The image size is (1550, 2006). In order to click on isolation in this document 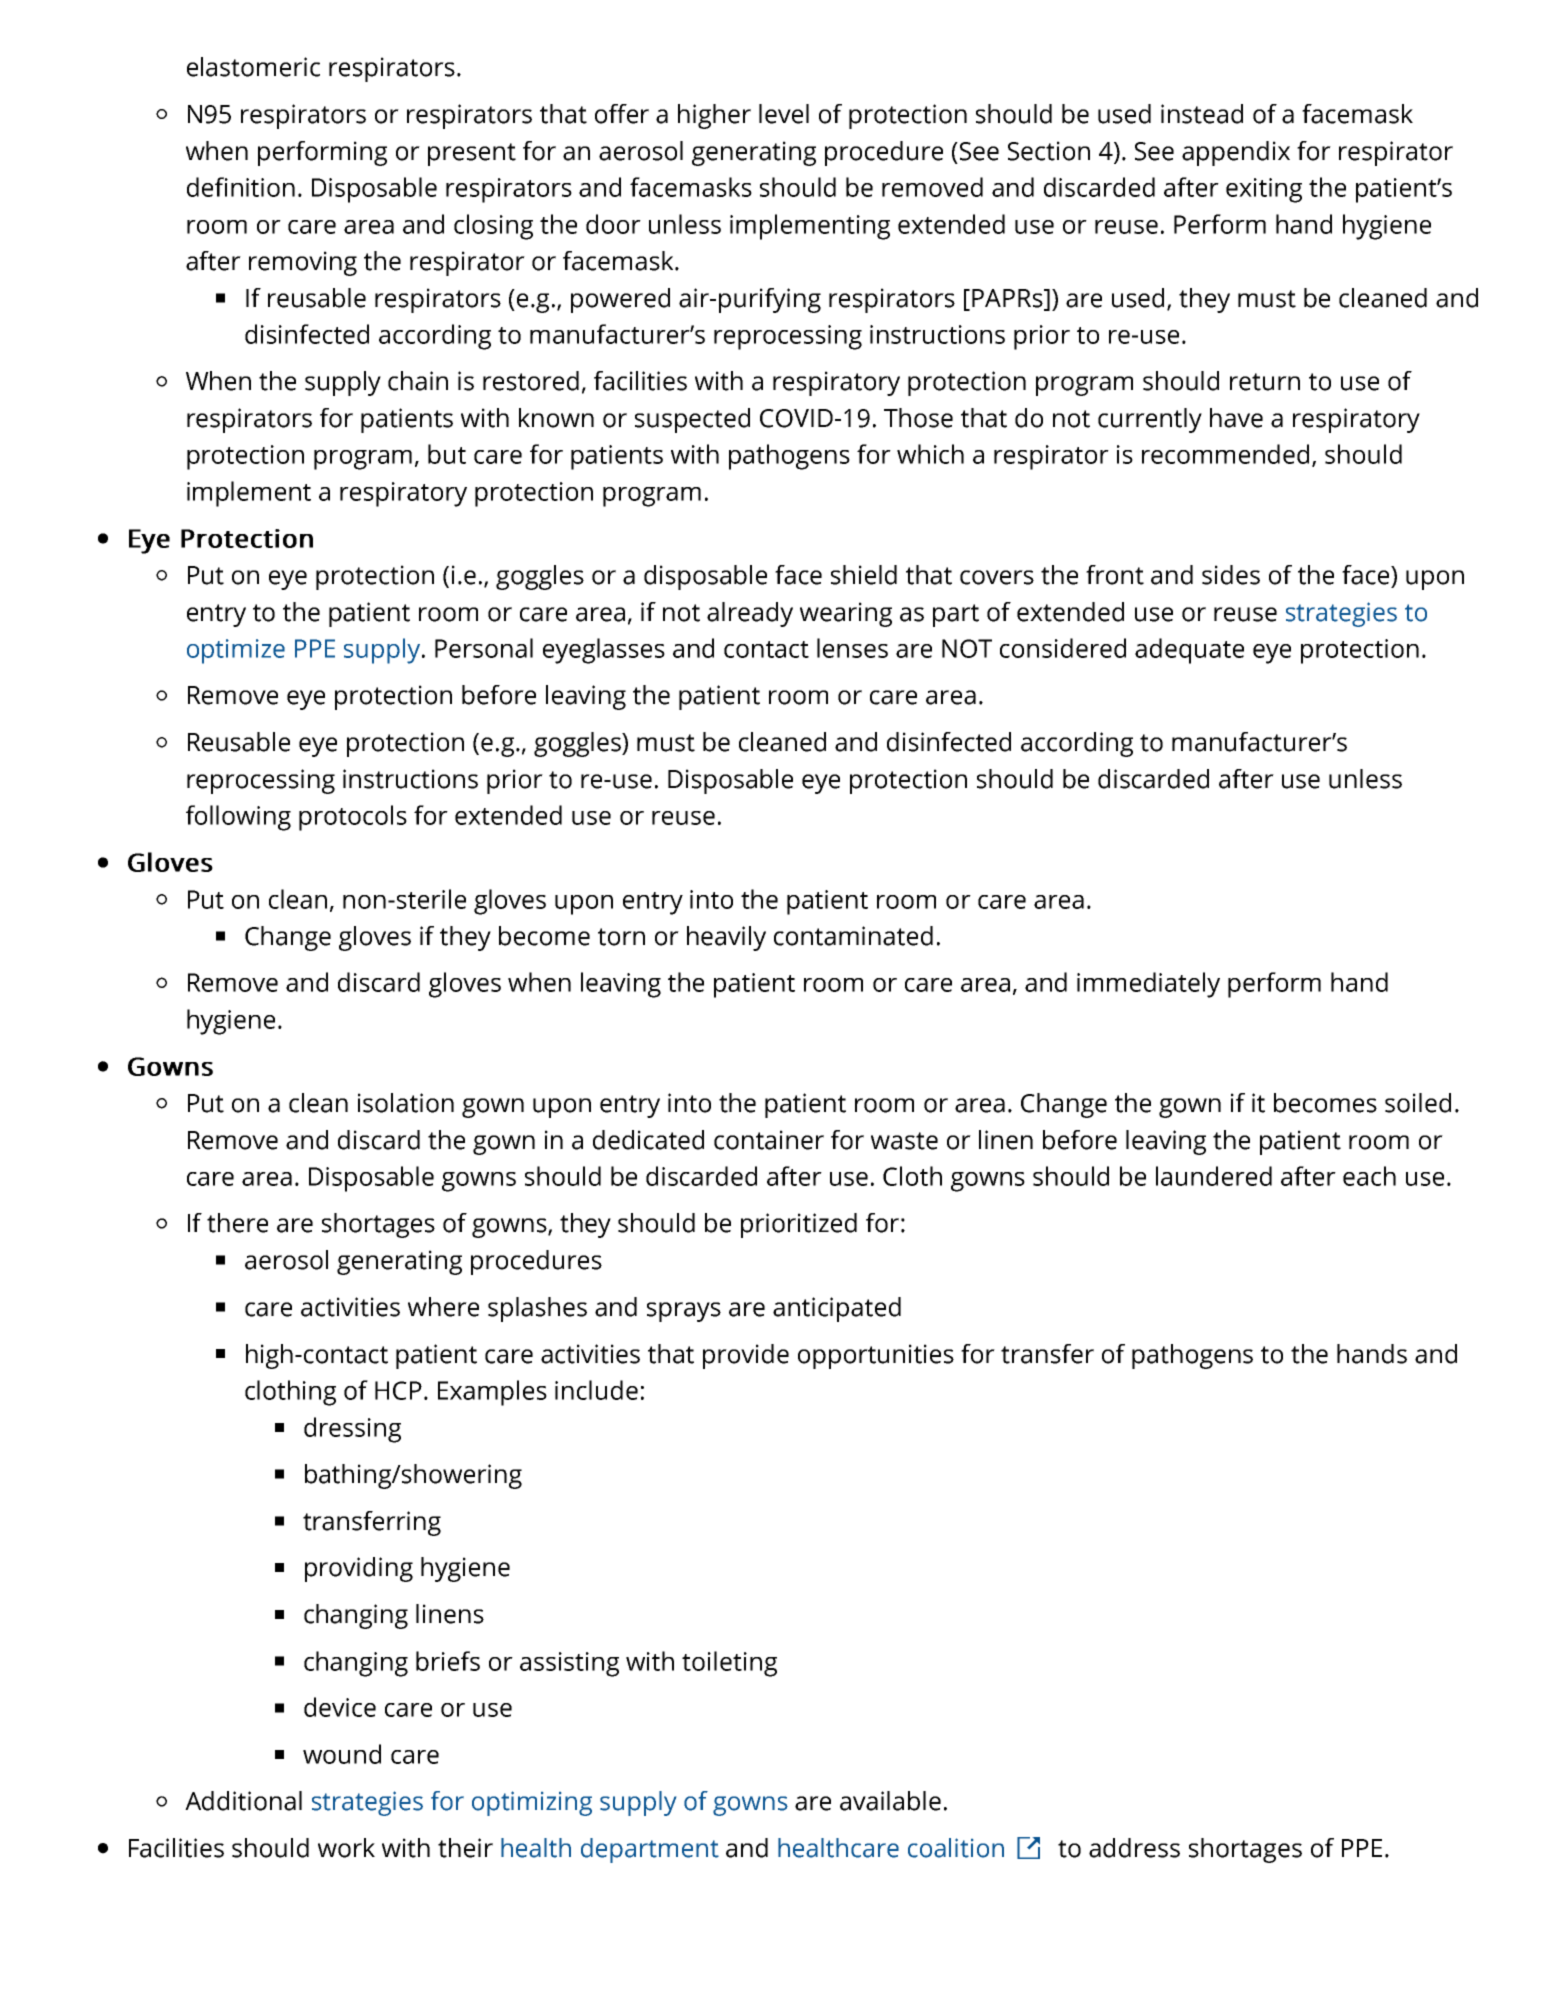, I will do `click(406, 1103)`.
